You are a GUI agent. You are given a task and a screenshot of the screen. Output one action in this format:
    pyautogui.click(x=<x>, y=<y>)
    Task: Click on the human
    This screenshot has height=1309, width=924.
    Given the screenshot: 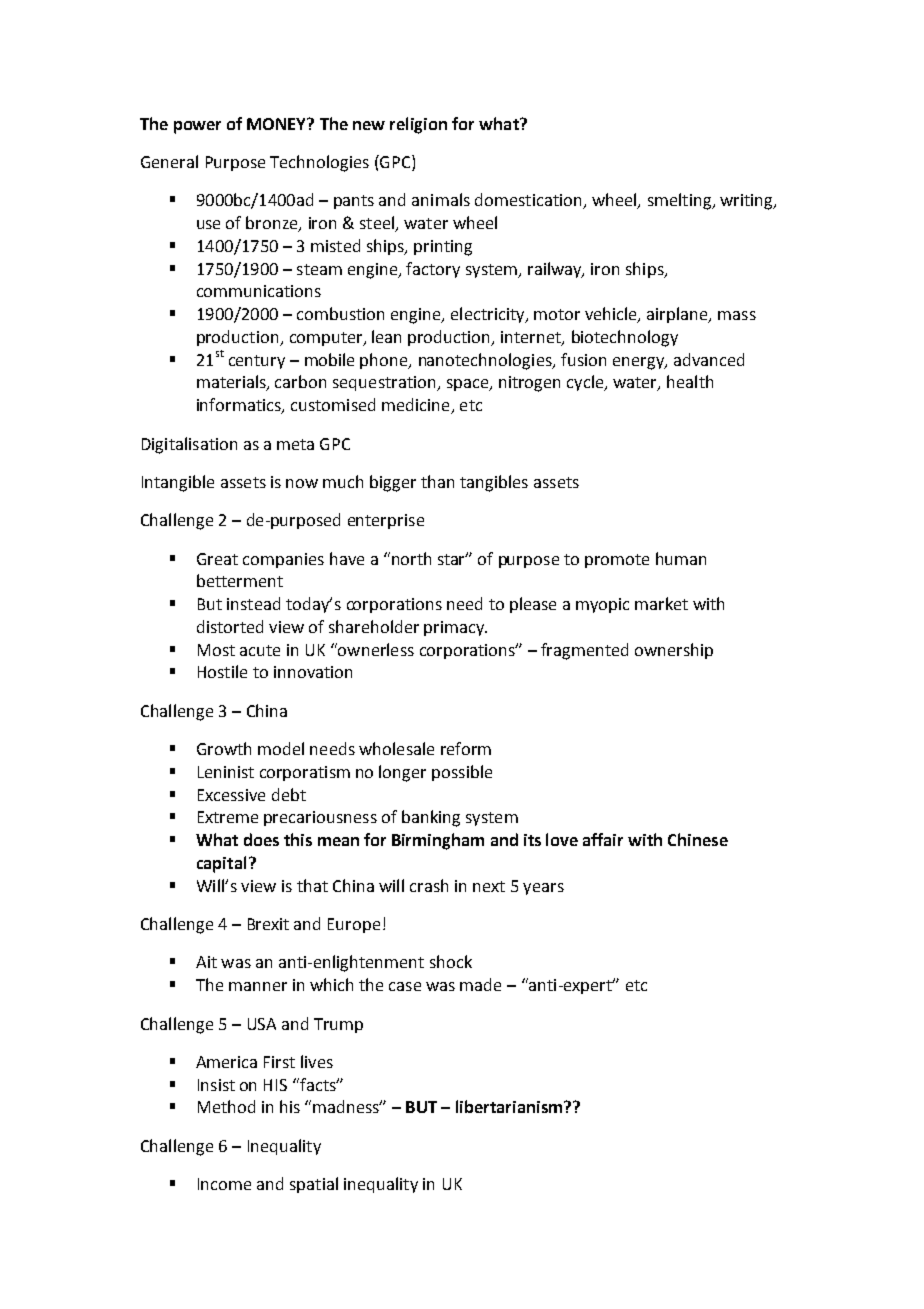 What is the action you would take?
    pyautogui.click(x=681, y=558)
